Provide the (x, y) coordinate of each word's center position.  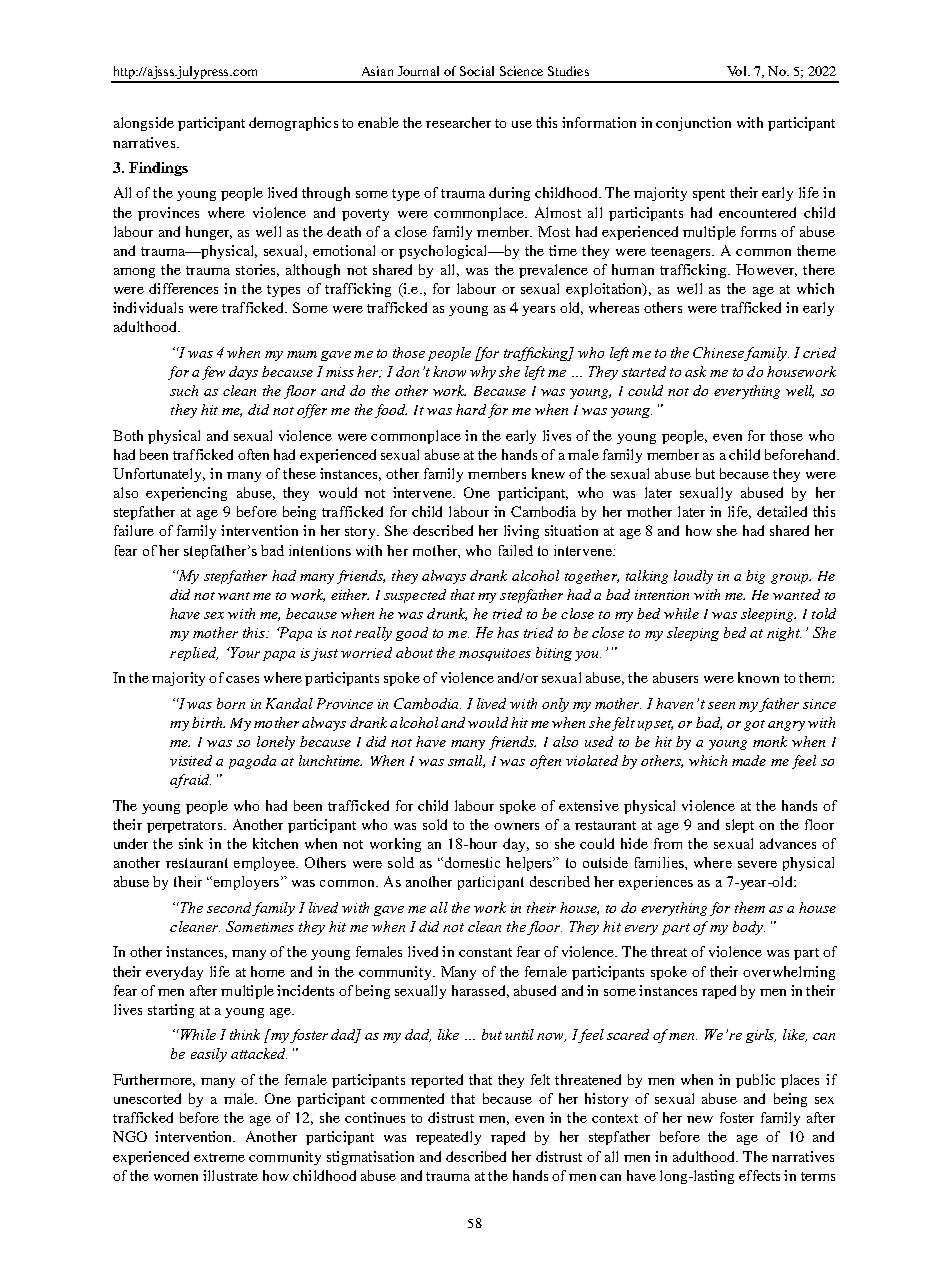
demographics (293, 124)
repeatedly (448, 1138)
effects (759, 1175)
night (784, 634)
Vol (738, 71)
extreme (219, 1157)
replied (194, 654)
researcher (458, 122)
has (508, 632)
